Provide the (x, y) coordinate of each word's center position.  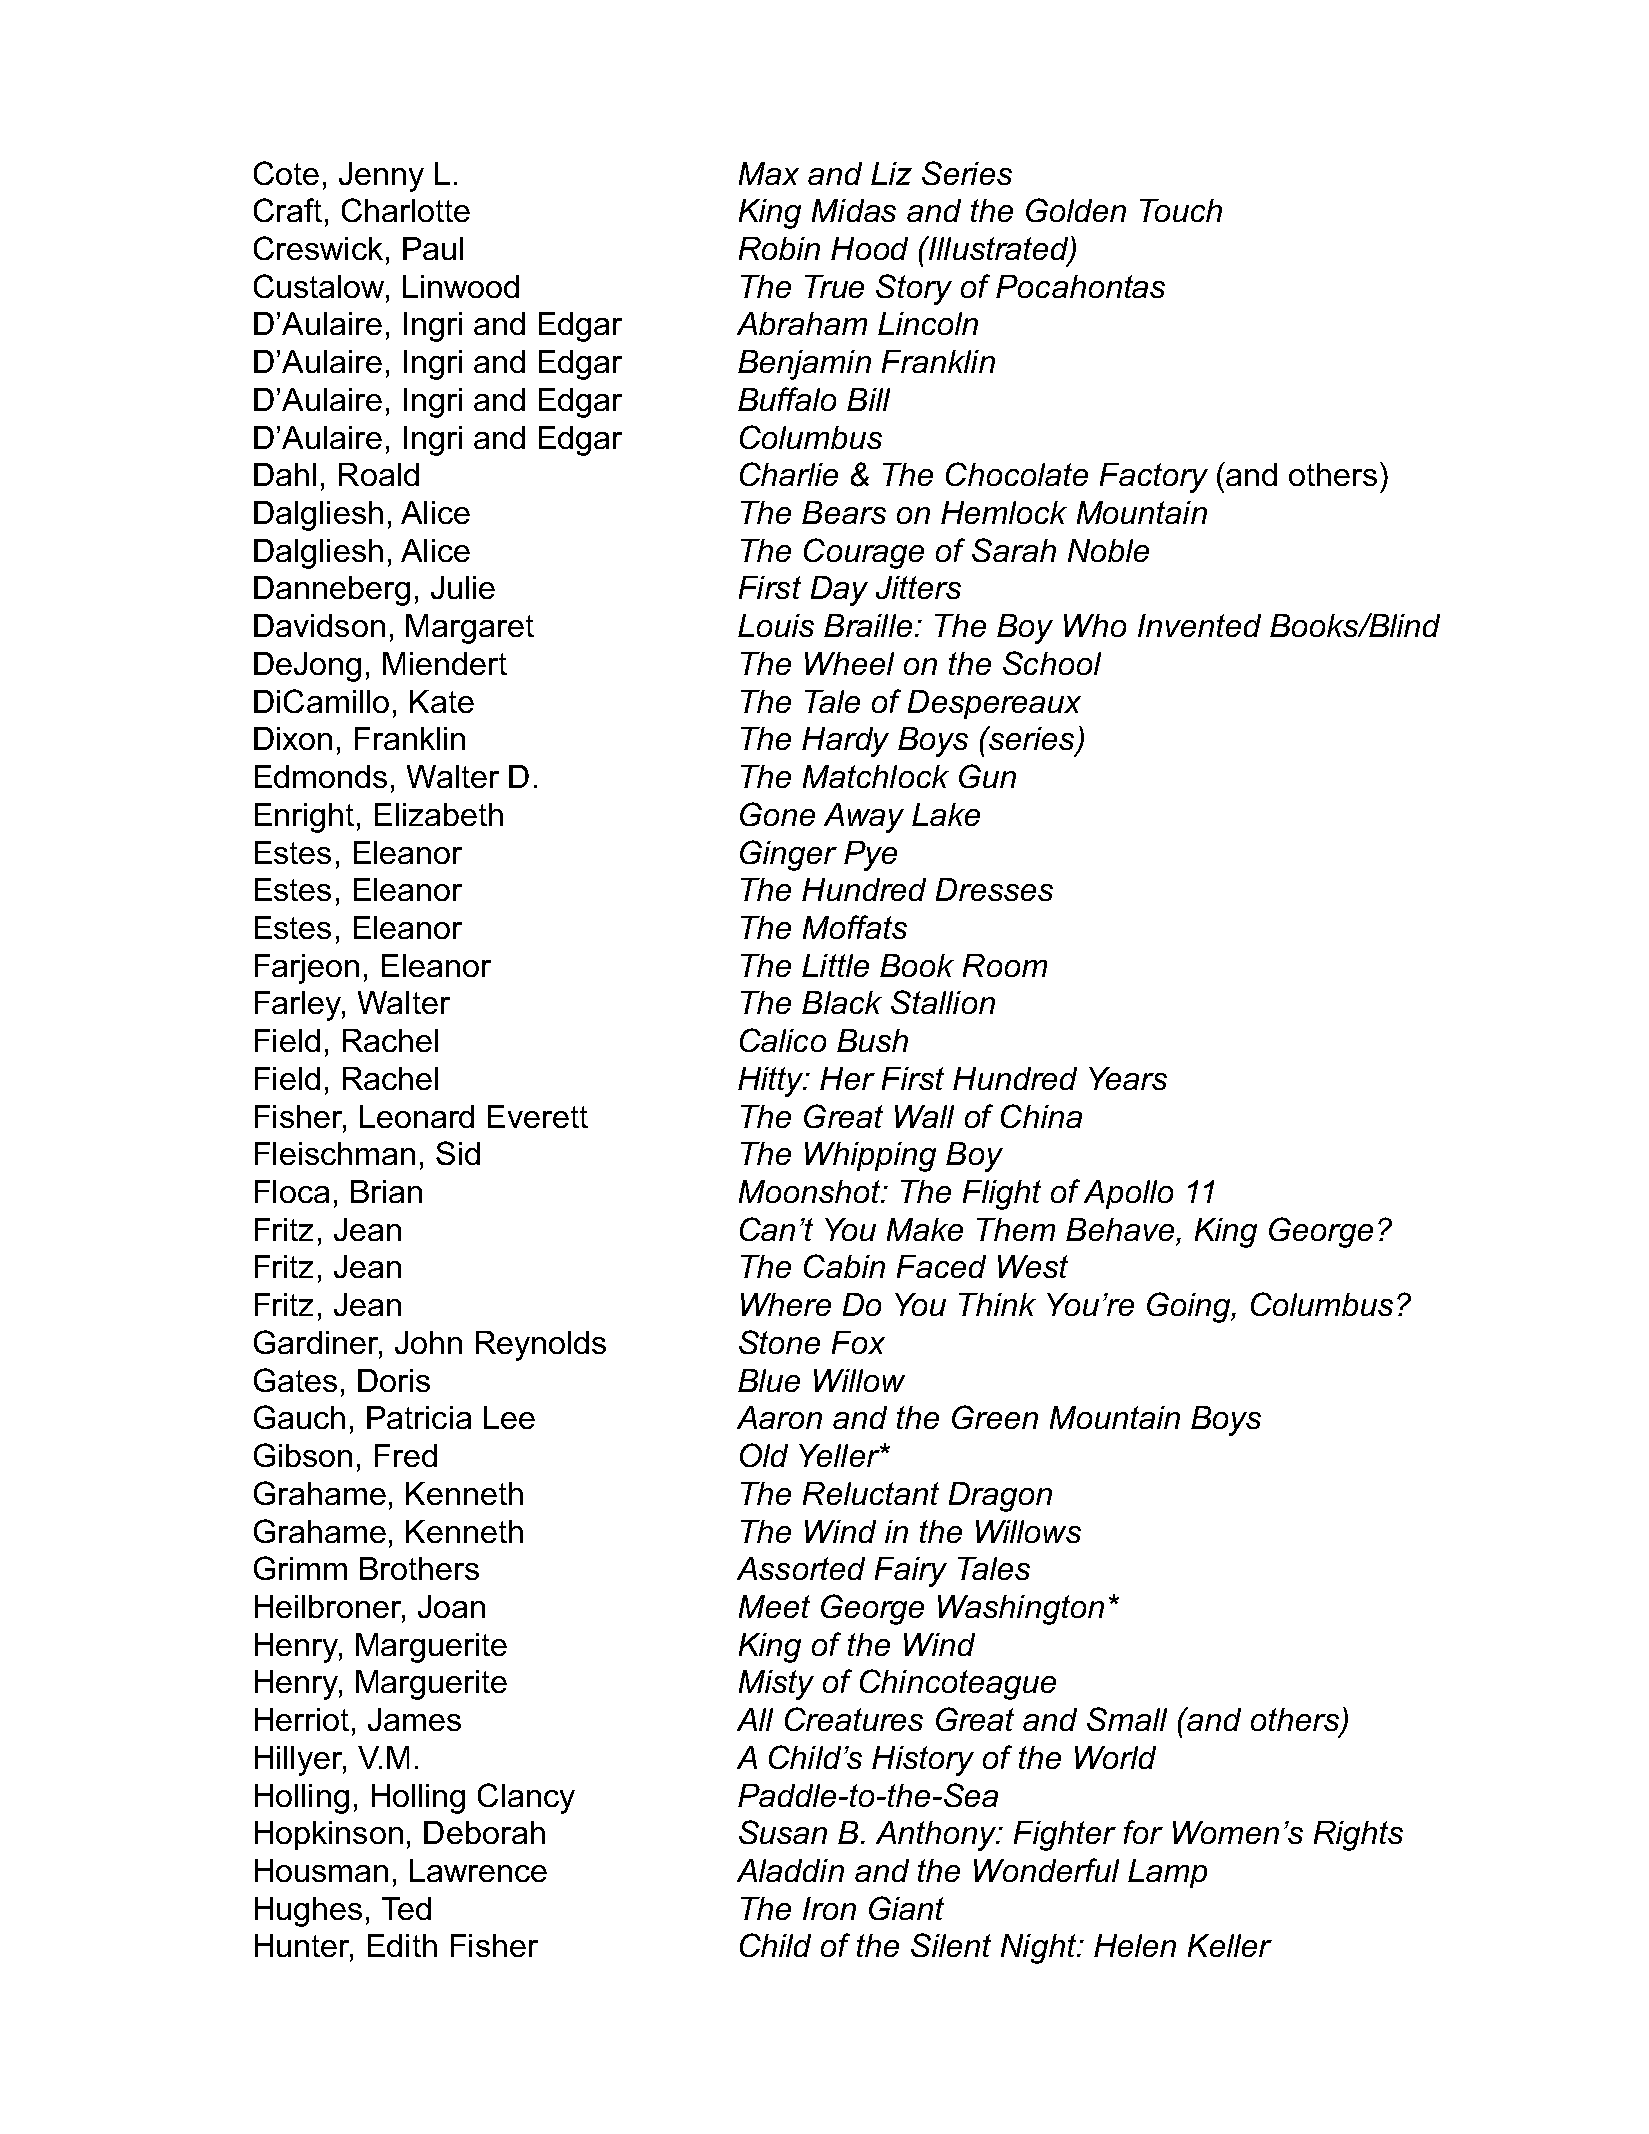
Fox (858, 1342)
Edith (402, 1945)
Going (1190, 1307)
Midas (854, 210)
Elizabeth (439, 814)
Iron (829, 1908)
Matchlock (876, 776)
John (428, 1342)
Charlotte (406, 210)
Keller (1230, 1945)
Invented (1199, 625)
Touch (1181, 210)
